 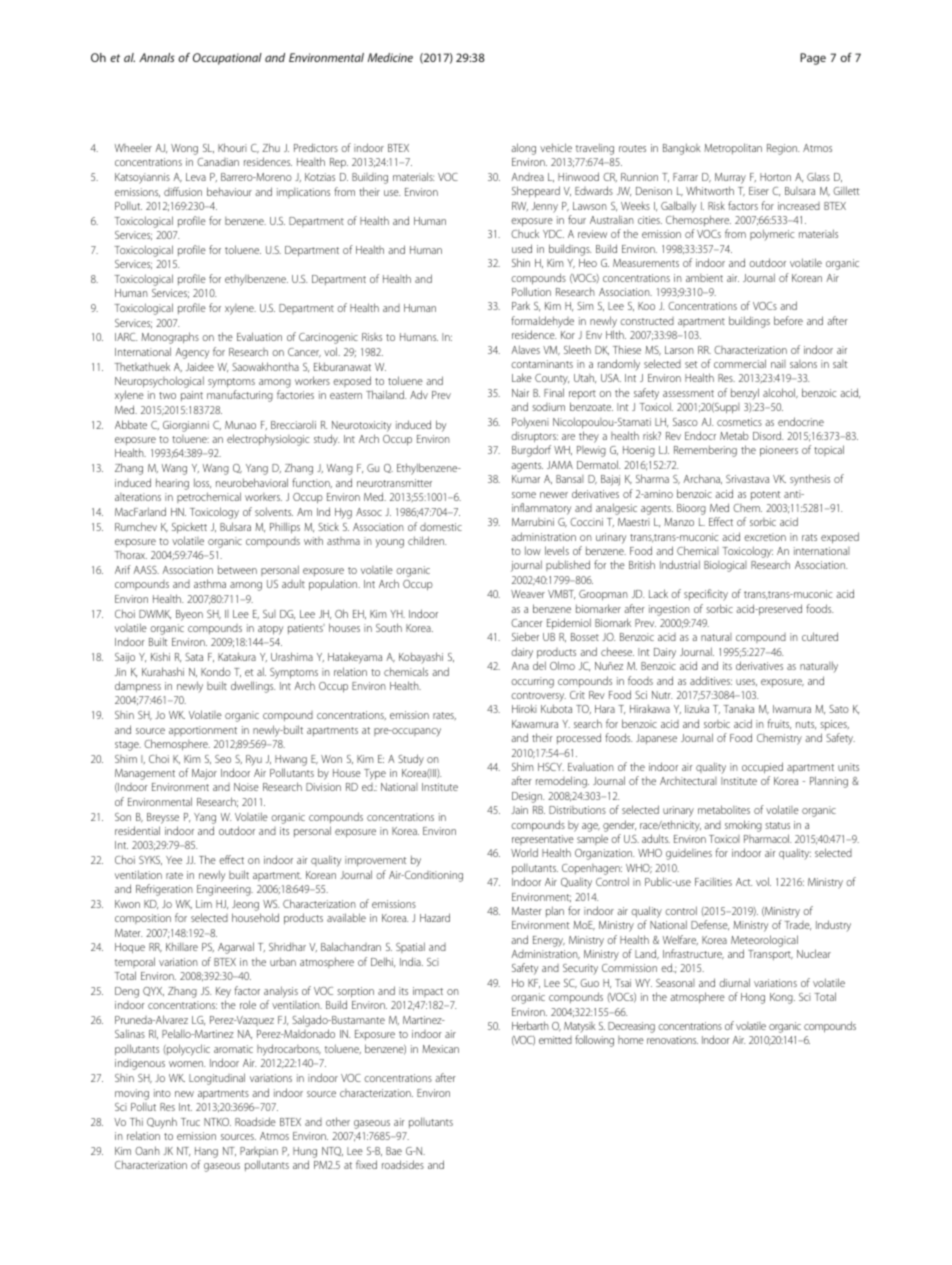 What do you see at coordinates (523, 149) in the page?
I see `along` at bounding box center [523, 149].
